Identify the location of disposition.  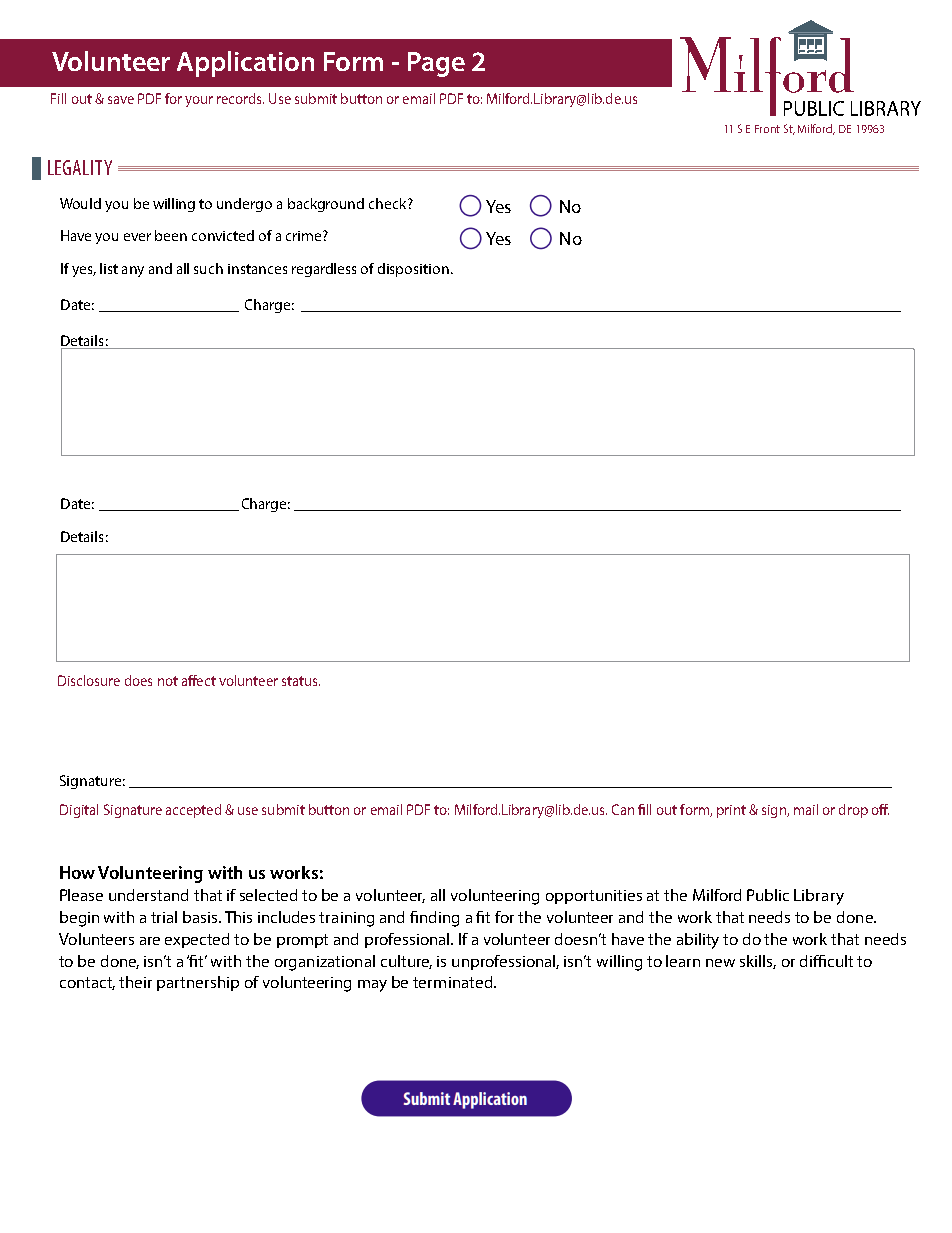
(413, 270).
